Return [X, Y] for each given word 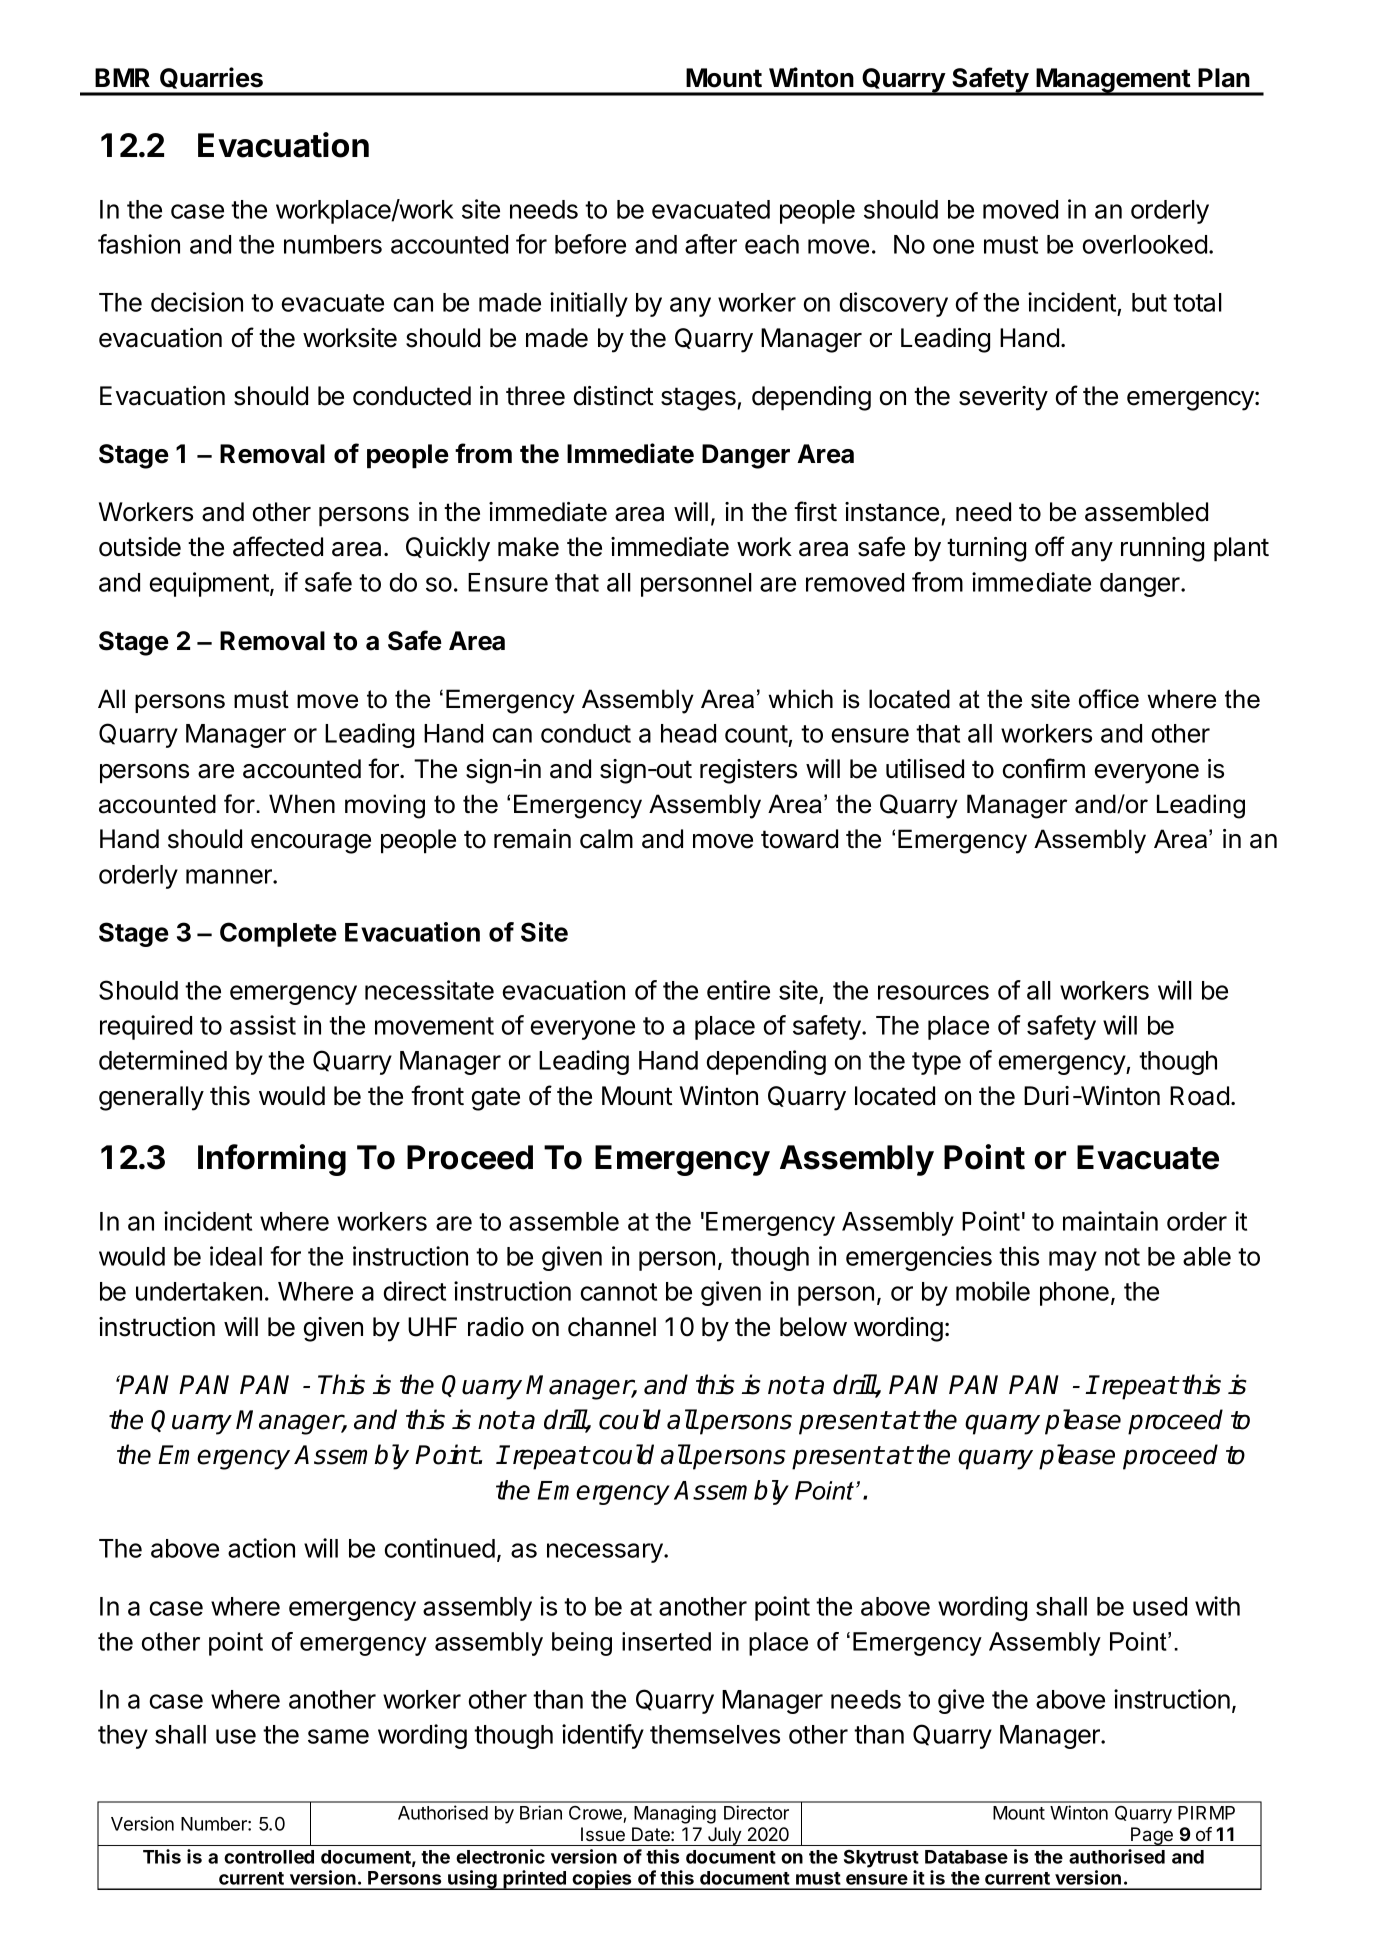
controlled [269, 1857]
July [724, 1836]
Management [1113, 81]
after [711, 244]
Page [1152, 1836]
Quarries [211, 78]
